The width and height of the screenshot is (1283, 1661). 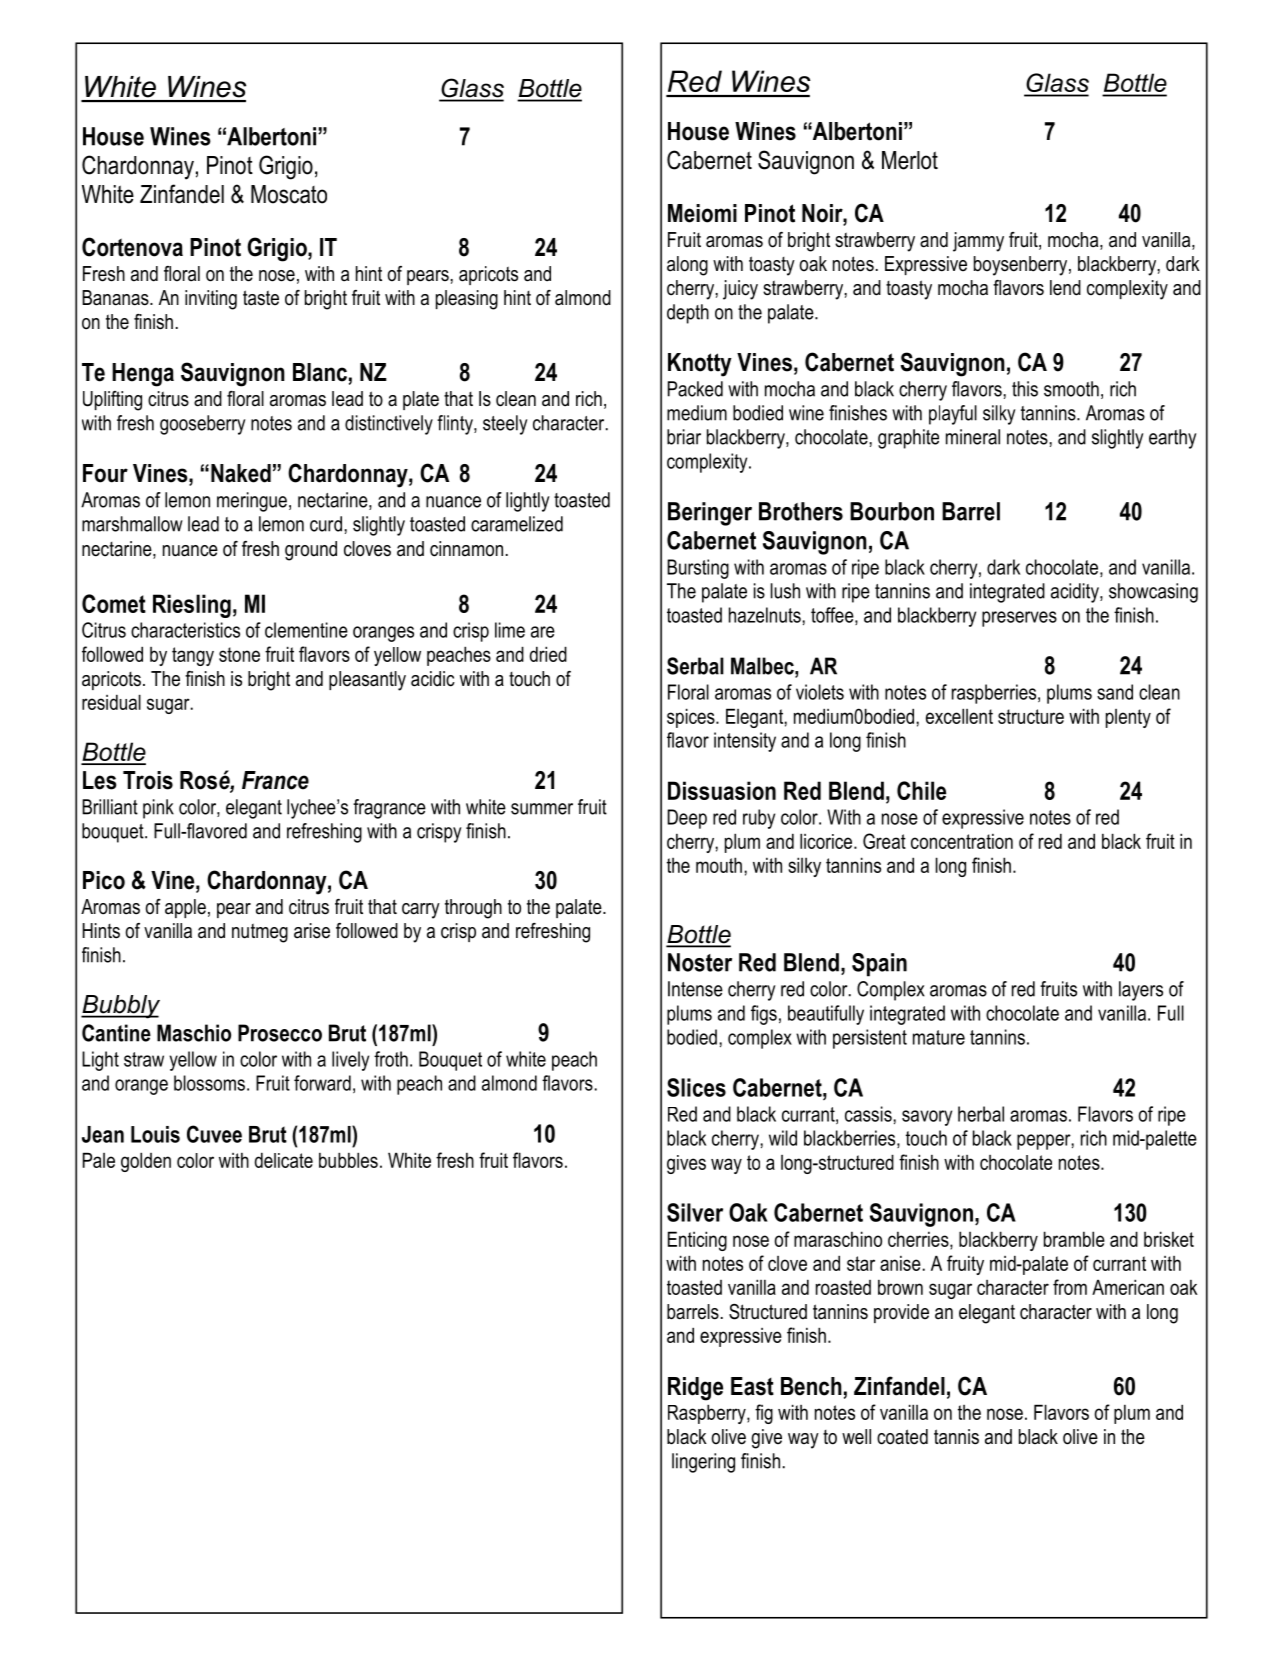 What do you see at coordinates (740, 290) in the screenshot?
I see `juicy` at bounding box center [740, 290].
